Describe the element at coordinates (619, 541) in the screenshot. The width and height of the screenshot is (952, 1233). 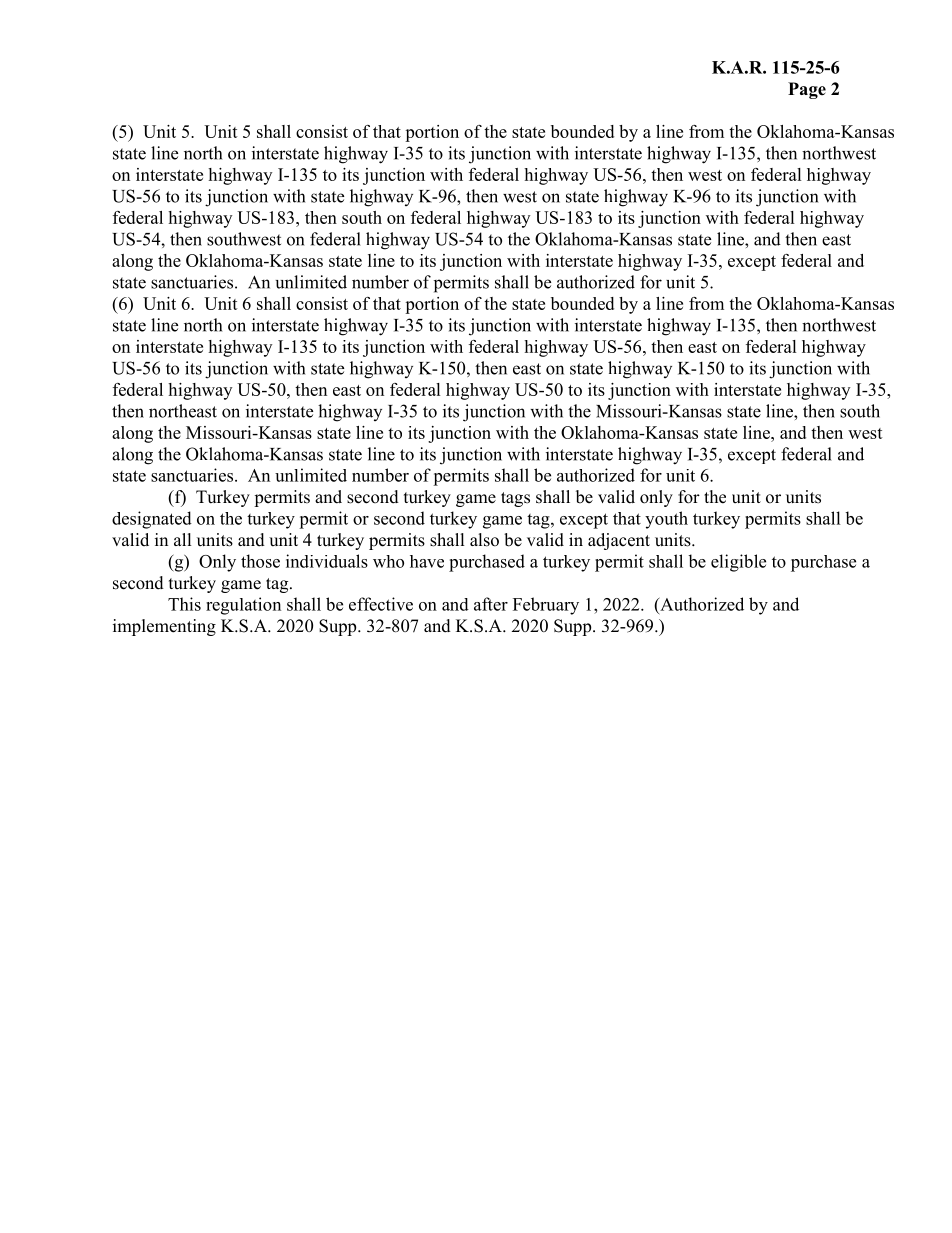
I see `adjacent` at that location.
